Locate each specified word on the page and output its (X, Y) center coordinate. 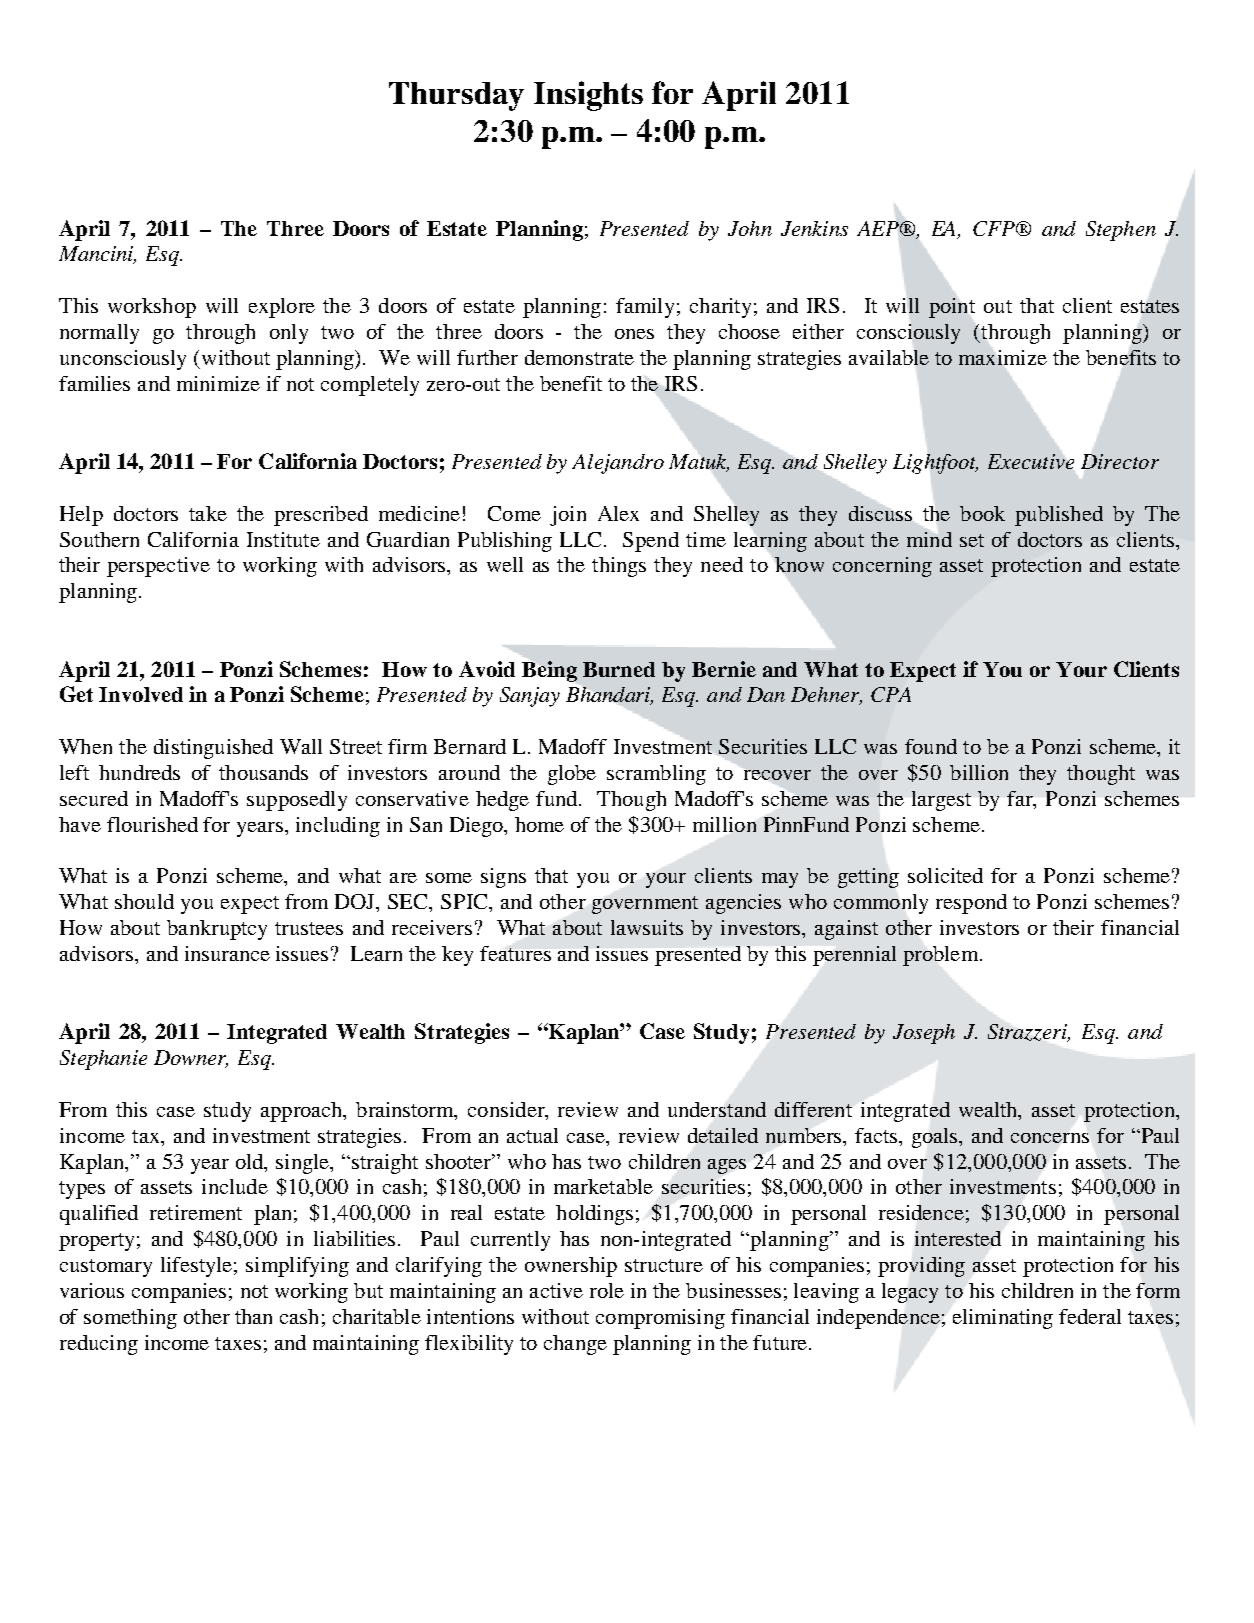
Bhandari (609, 696)
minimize (218, 383)
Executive (1031, 461)
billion (979, 772)
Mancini (97, 255)
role (607, 1290)
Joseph (924, 1034)
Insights (588, 96)
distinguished (213, 749)
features (515, 953)
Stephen (1121, 231)
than (253, 1316)
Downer (191, 1059)
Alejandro (618, 464)
